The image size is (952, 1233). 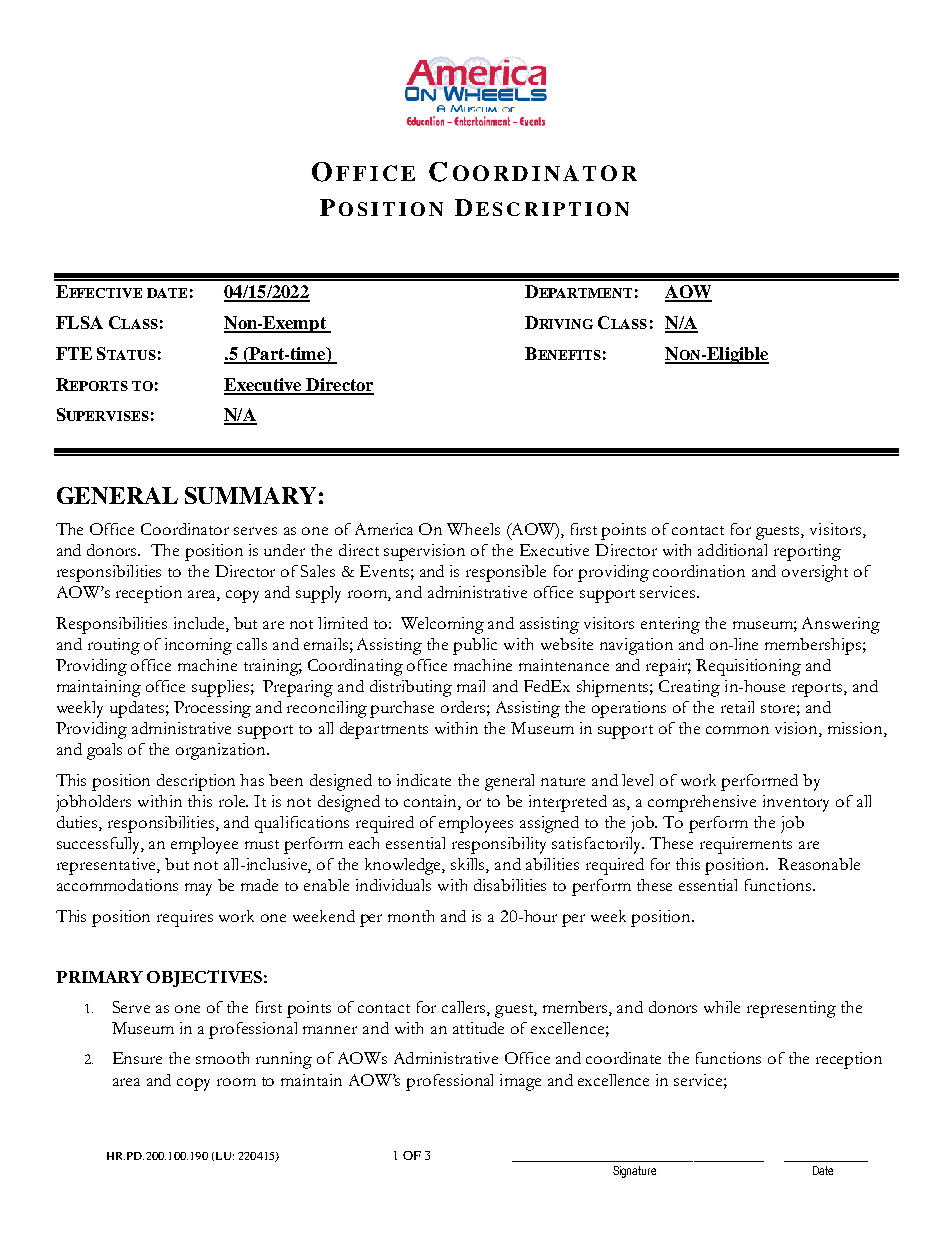 What do you see at coordinates (212, 709) in the page?
I see `Processing` at bounding box center [212, 709].
